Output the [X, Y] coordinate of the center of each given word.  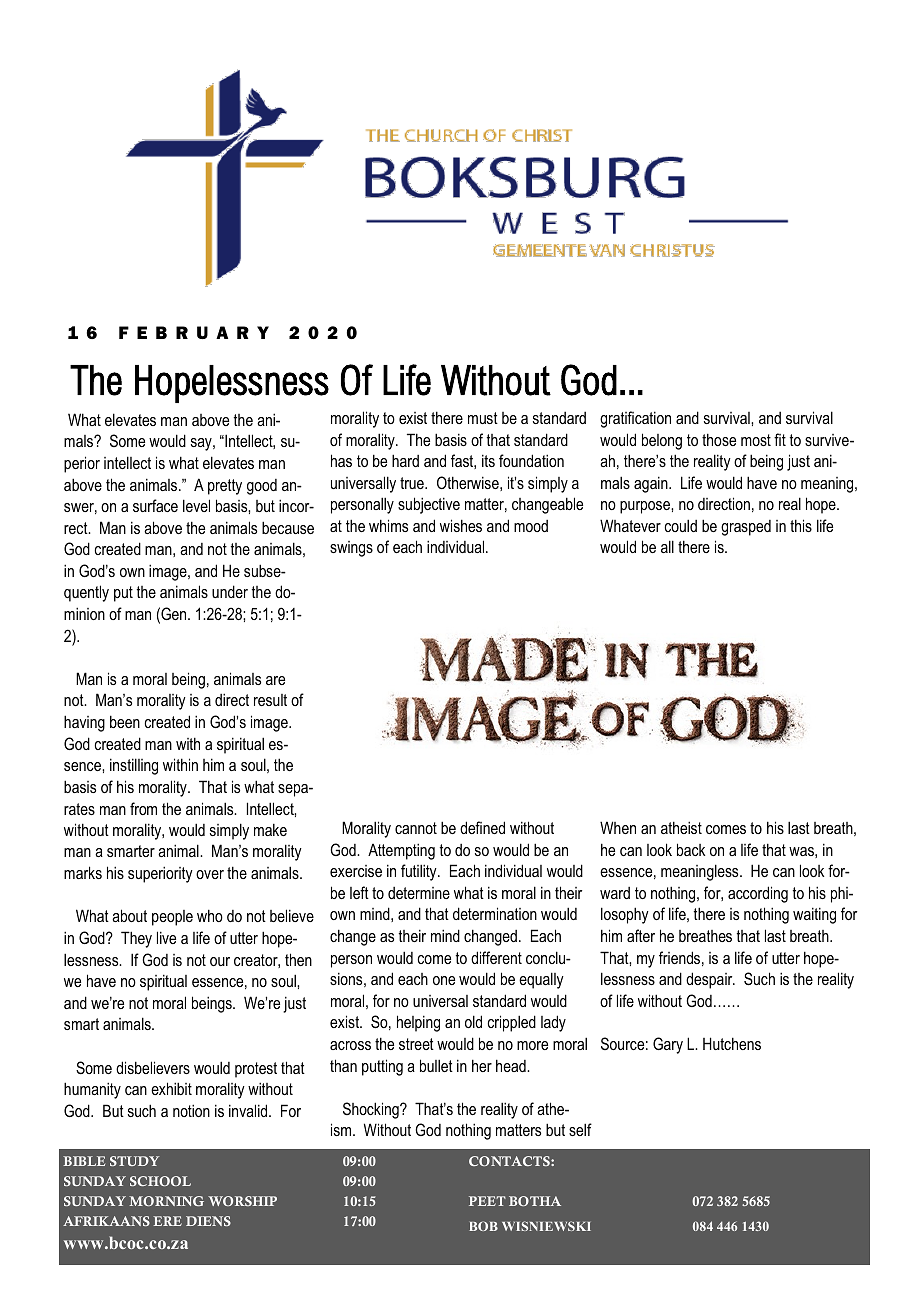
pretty [225, 487]
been [125, 721]
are [275, 680]
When [618, 827]
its [488, 460]
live [166, 937]
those [719, 439]
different [496, 957]
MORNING [166, 1201]
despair [710, 980]
